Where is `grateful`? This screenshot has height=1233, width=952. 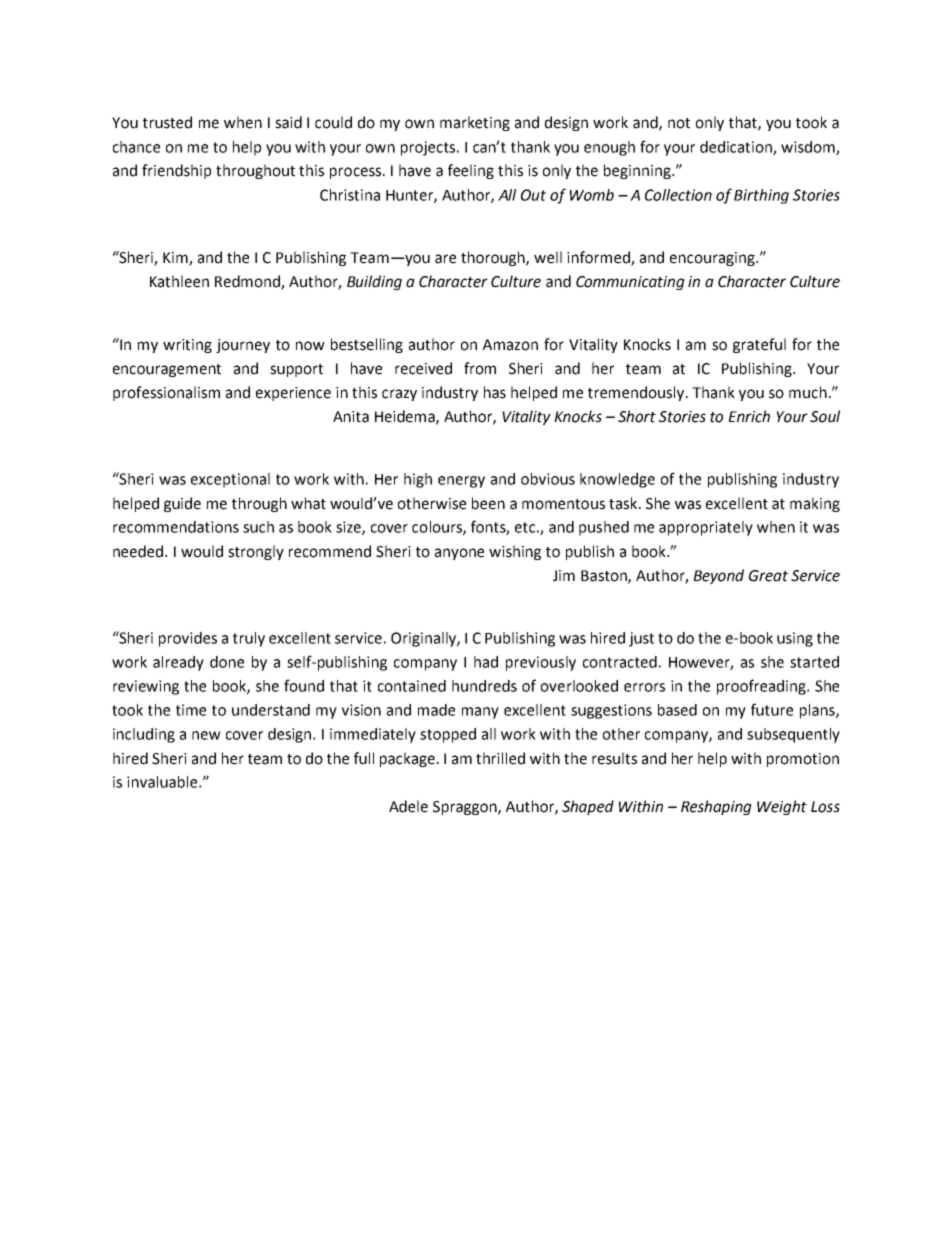
grateful is located at coordinates (759, 345).
